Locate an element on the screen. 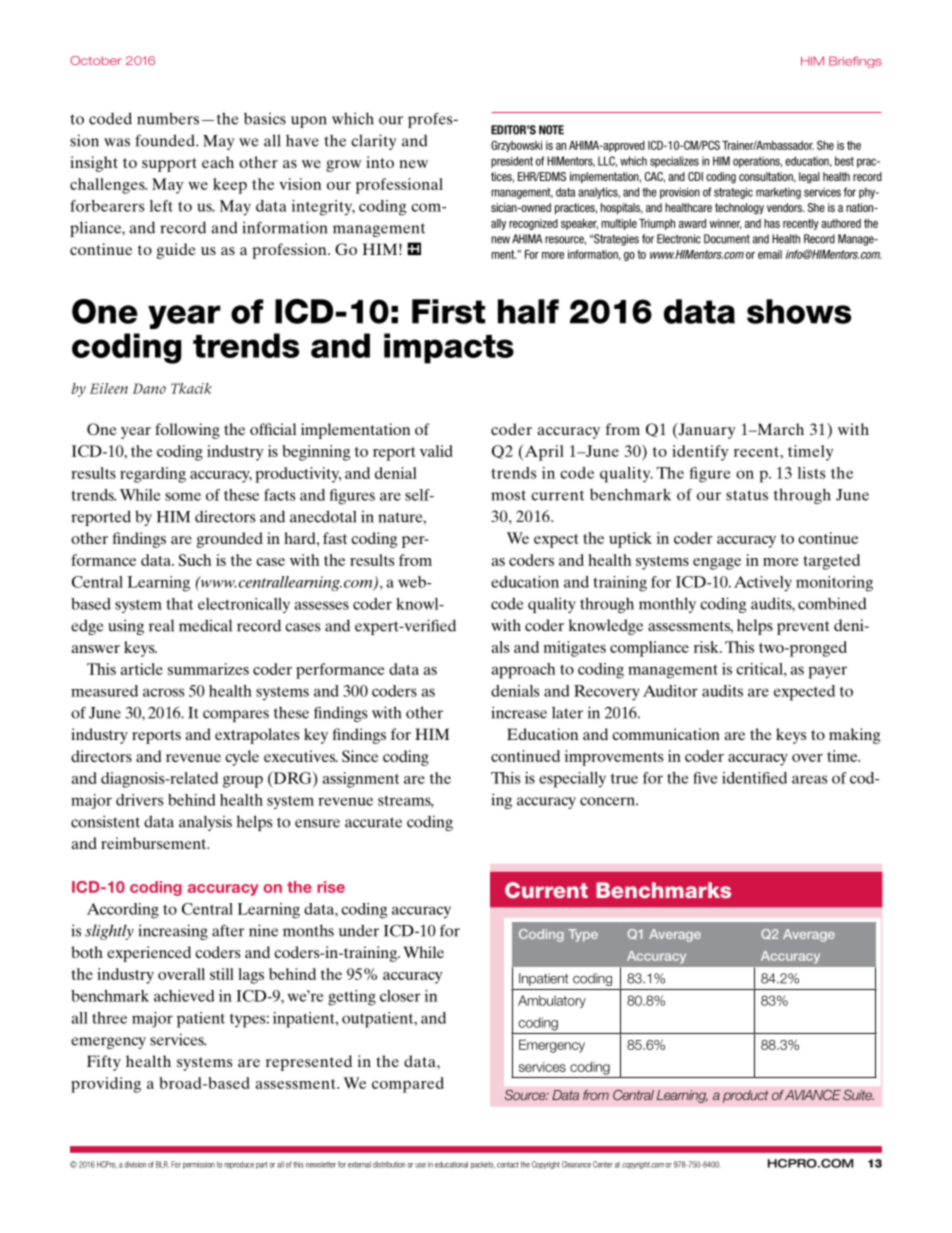 This screenshot has width=952, height=1233. Dano is located at coordinates (149, 388).
